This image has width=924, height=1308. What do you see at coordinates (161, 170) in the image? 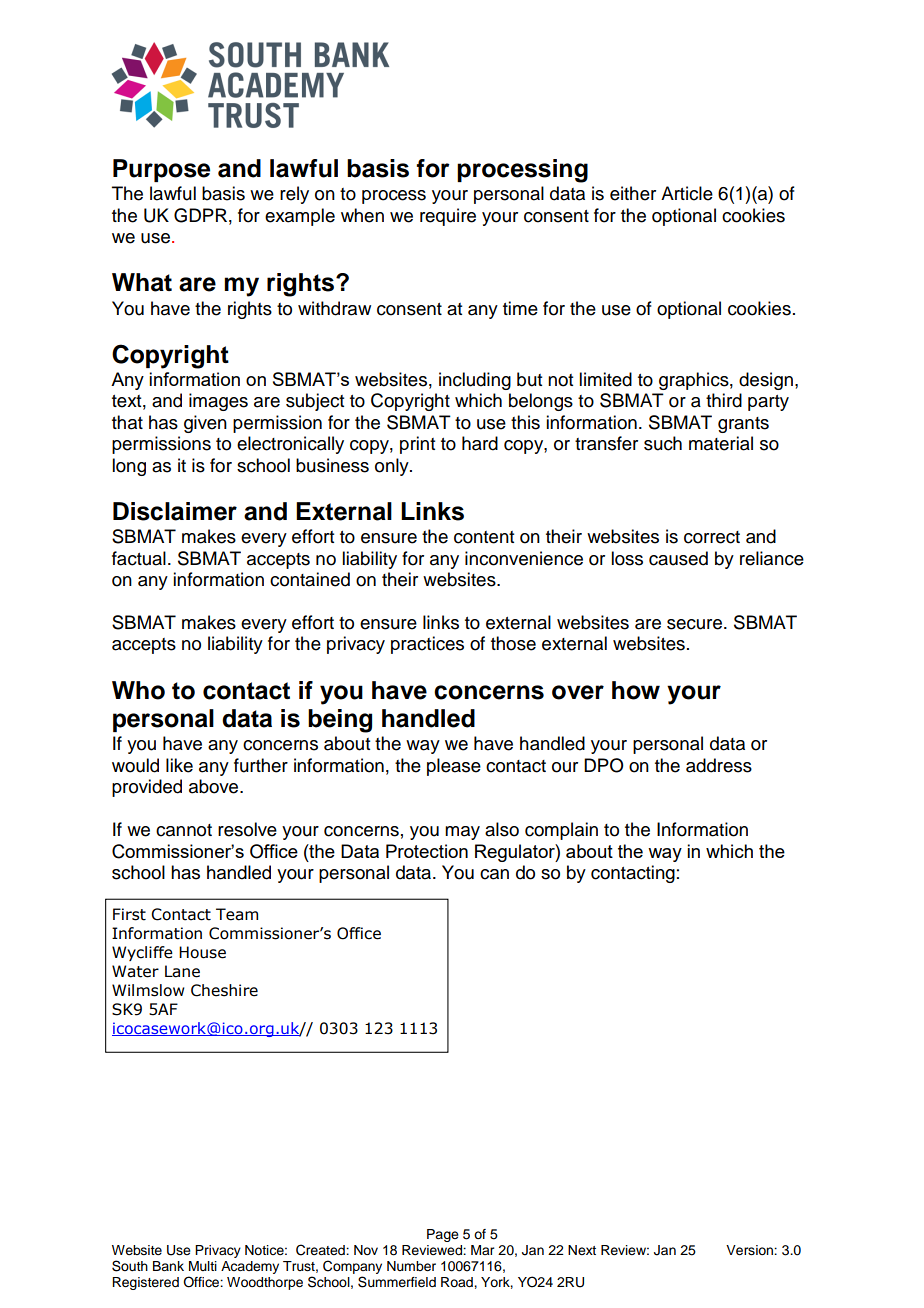
I see `Purpose` at bounding box center [161, 170].
